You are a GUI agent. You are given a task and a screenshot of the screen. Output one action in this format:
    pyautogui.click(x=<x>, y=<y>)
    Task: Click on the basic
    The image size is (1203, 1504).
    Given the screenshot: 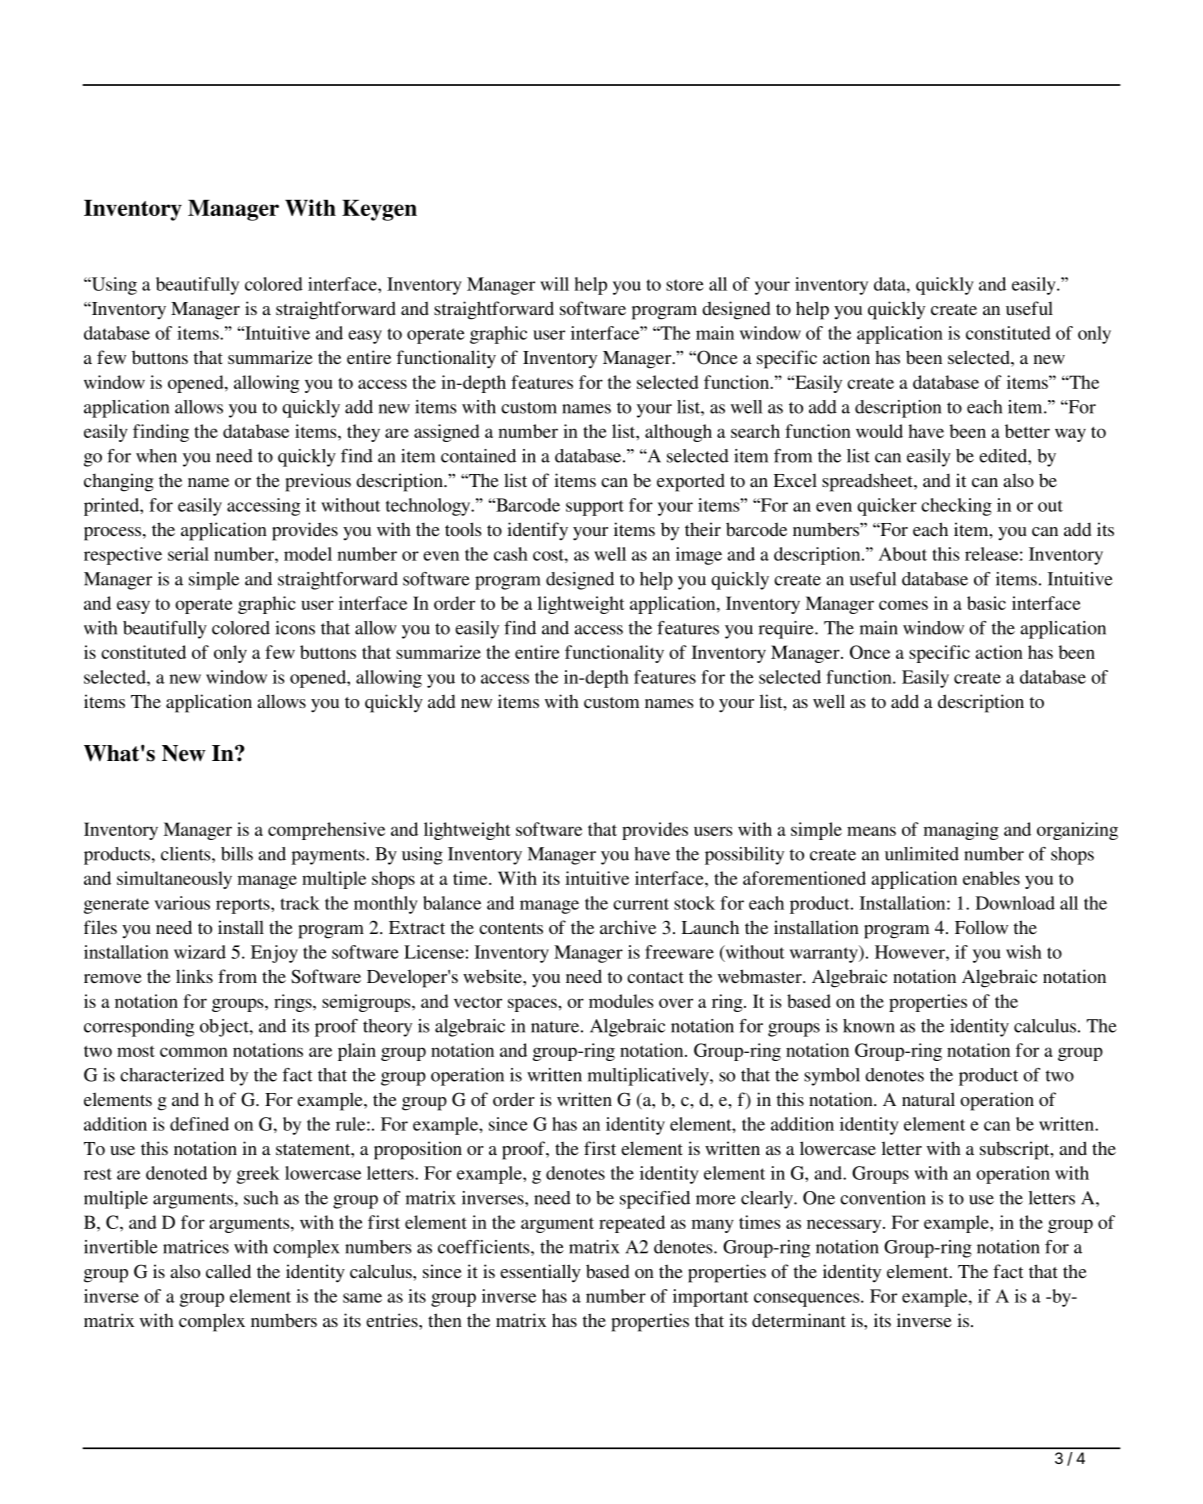 What is the action you would take?
    pyautogui.click(x=986, y=603)
